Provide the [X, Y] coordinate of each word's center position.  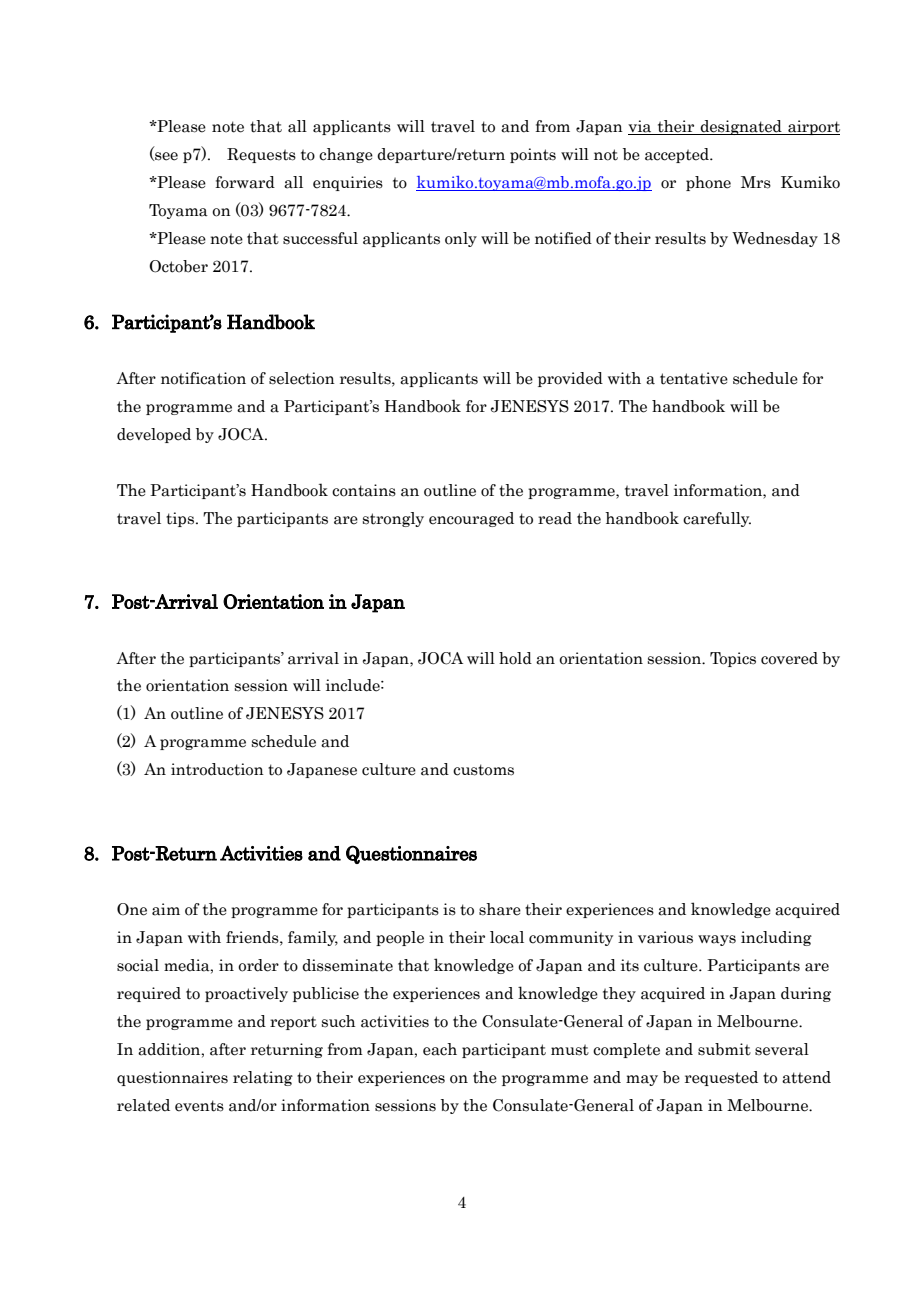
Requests [261, 155]
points [533, 155]
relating [263, 1078]
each [440, 1049]
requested [721, 1078]
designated [741, 127]
